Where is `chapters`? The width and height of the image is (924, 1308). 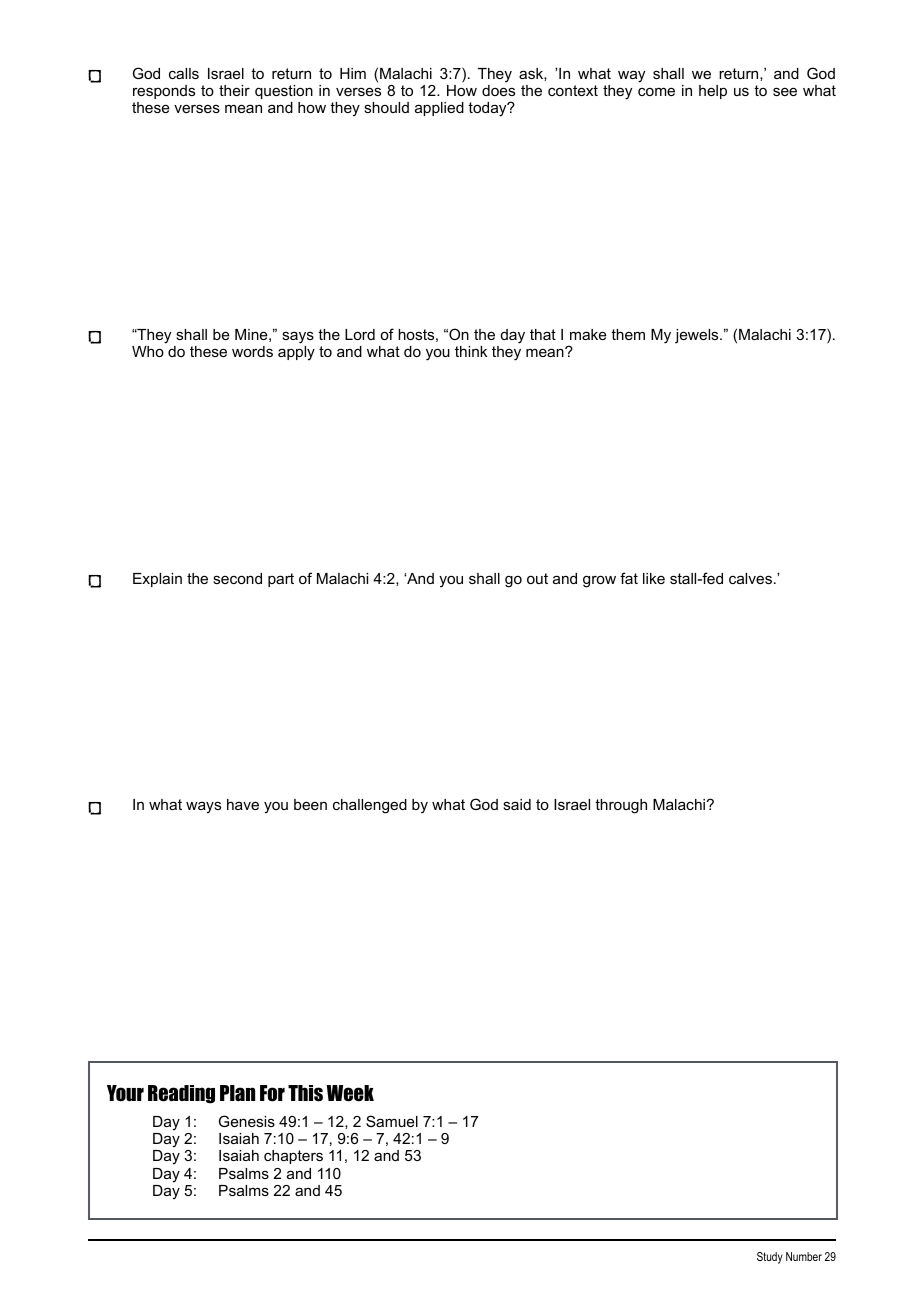 chapters is located at coordinates (293, 1157).
